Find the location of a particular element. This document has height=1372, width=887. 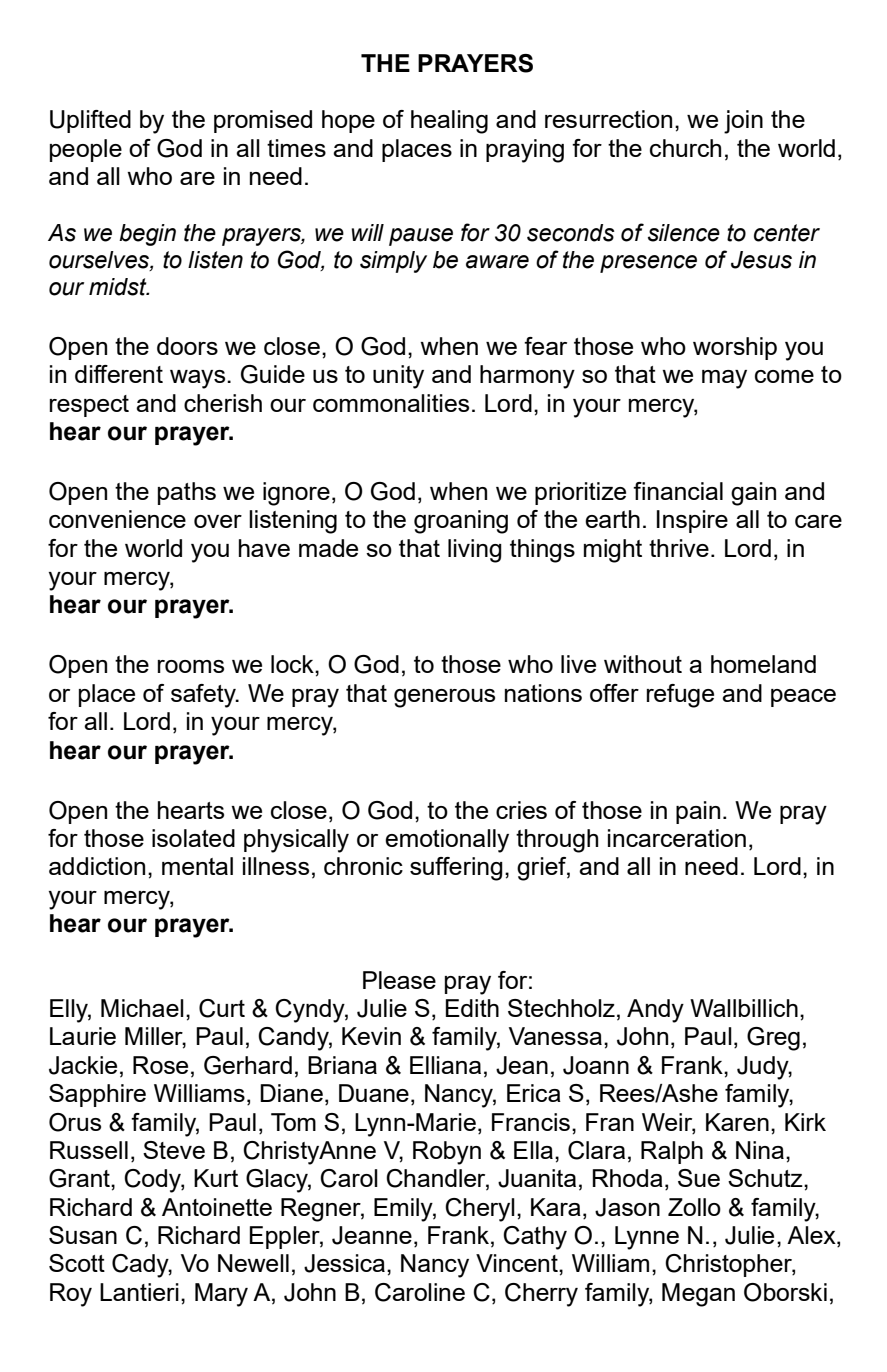

Michael is located at coordinates (142, 1008).
